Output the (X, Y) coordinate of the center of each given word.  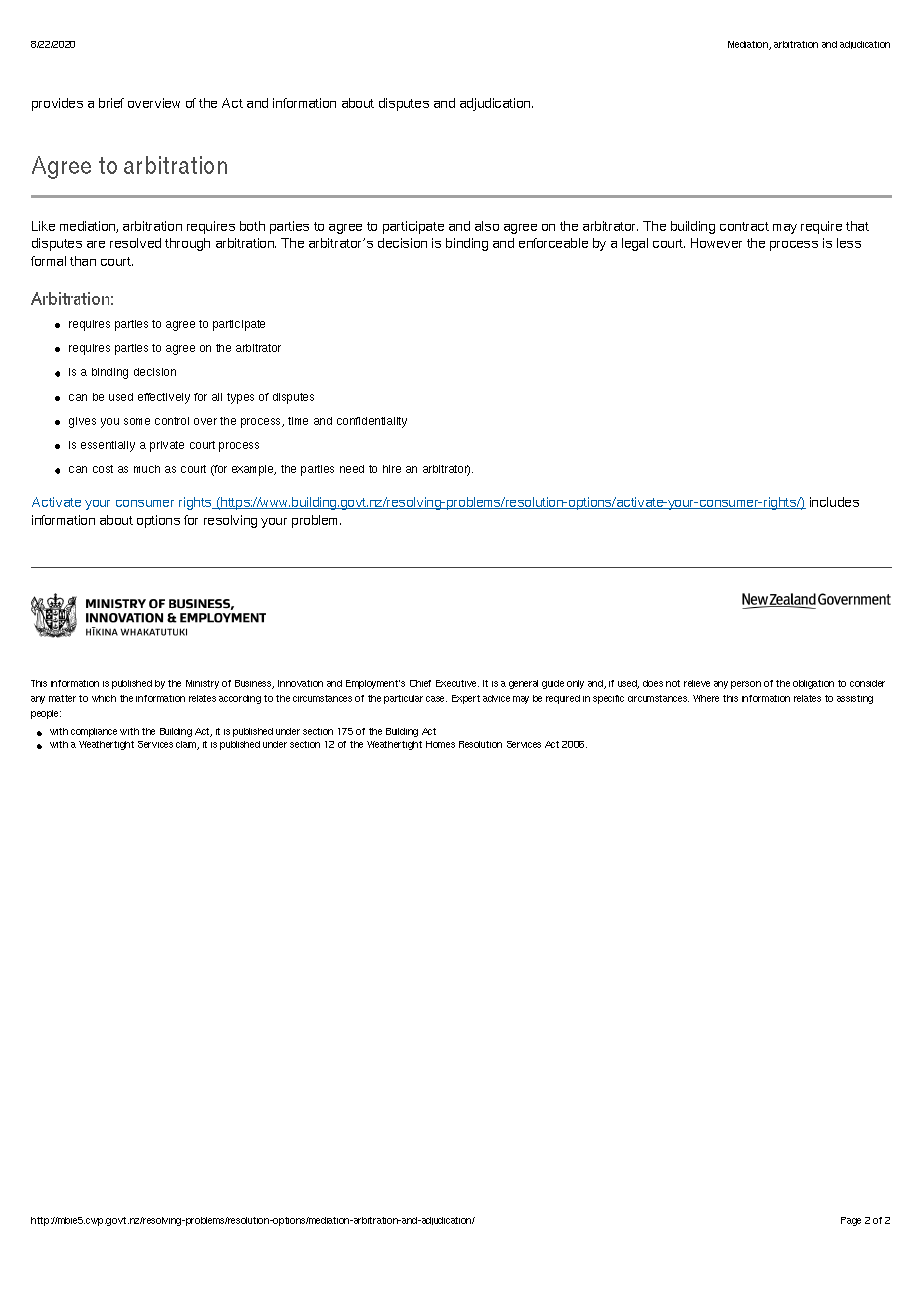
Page (851, 1221)
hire (392, 469)
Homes (440, 744)
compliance (94, 732)
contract (744, 226)
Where (706, 698)
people (46, 714)
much (147, 469)
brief (111, 103)
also (487, 226)
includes (834, 502)
